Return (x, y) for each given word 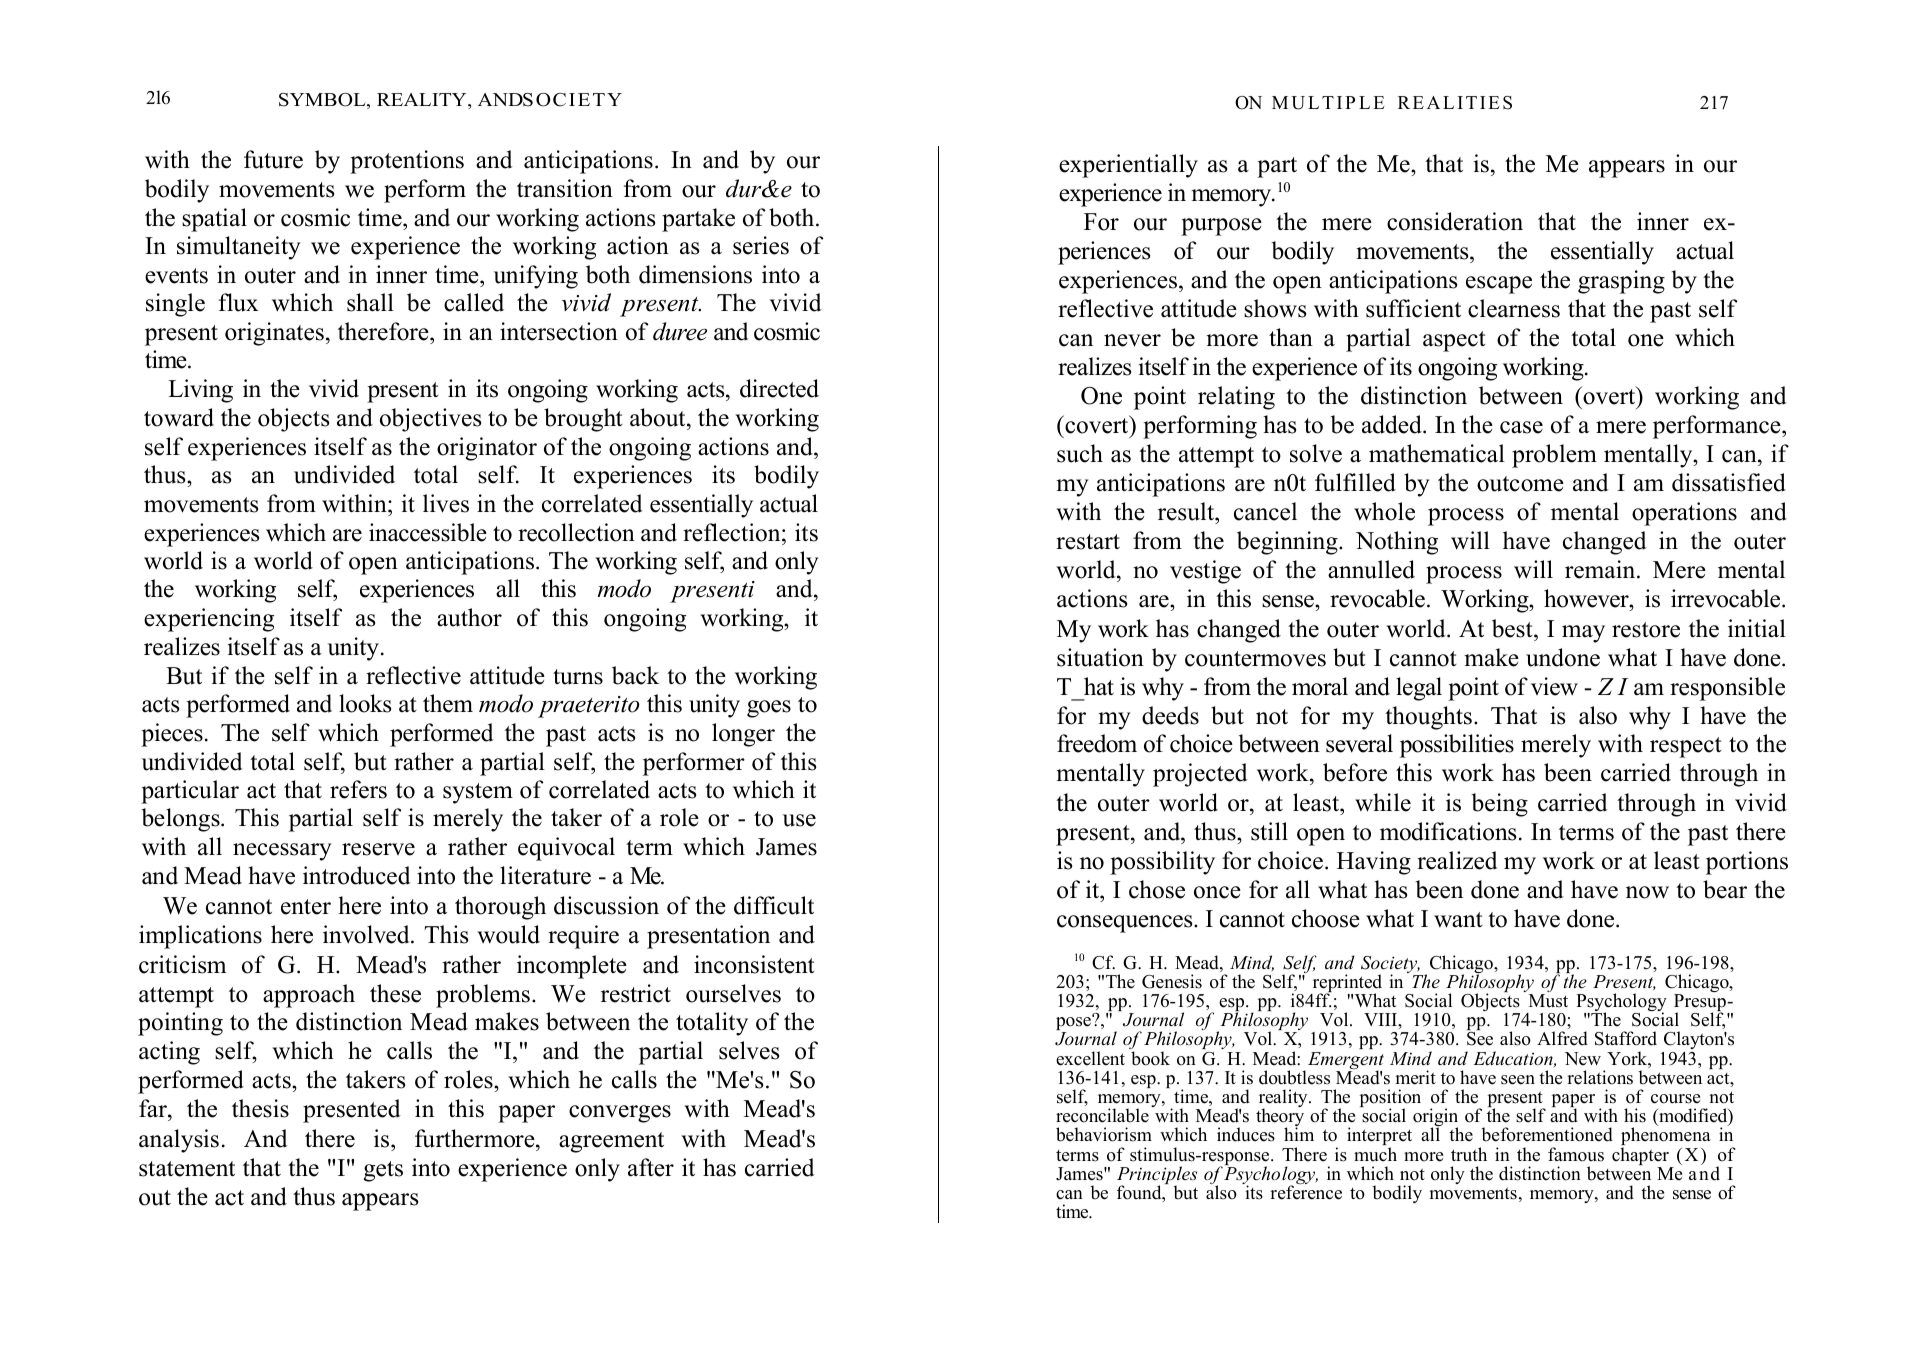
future (273, 159)
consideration (1455, 221)
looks (365, 703)
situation (1100, 657)
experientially (1128, 166)
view (1554, 686)
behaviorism (1104, 1134)
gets (383, 1171)
